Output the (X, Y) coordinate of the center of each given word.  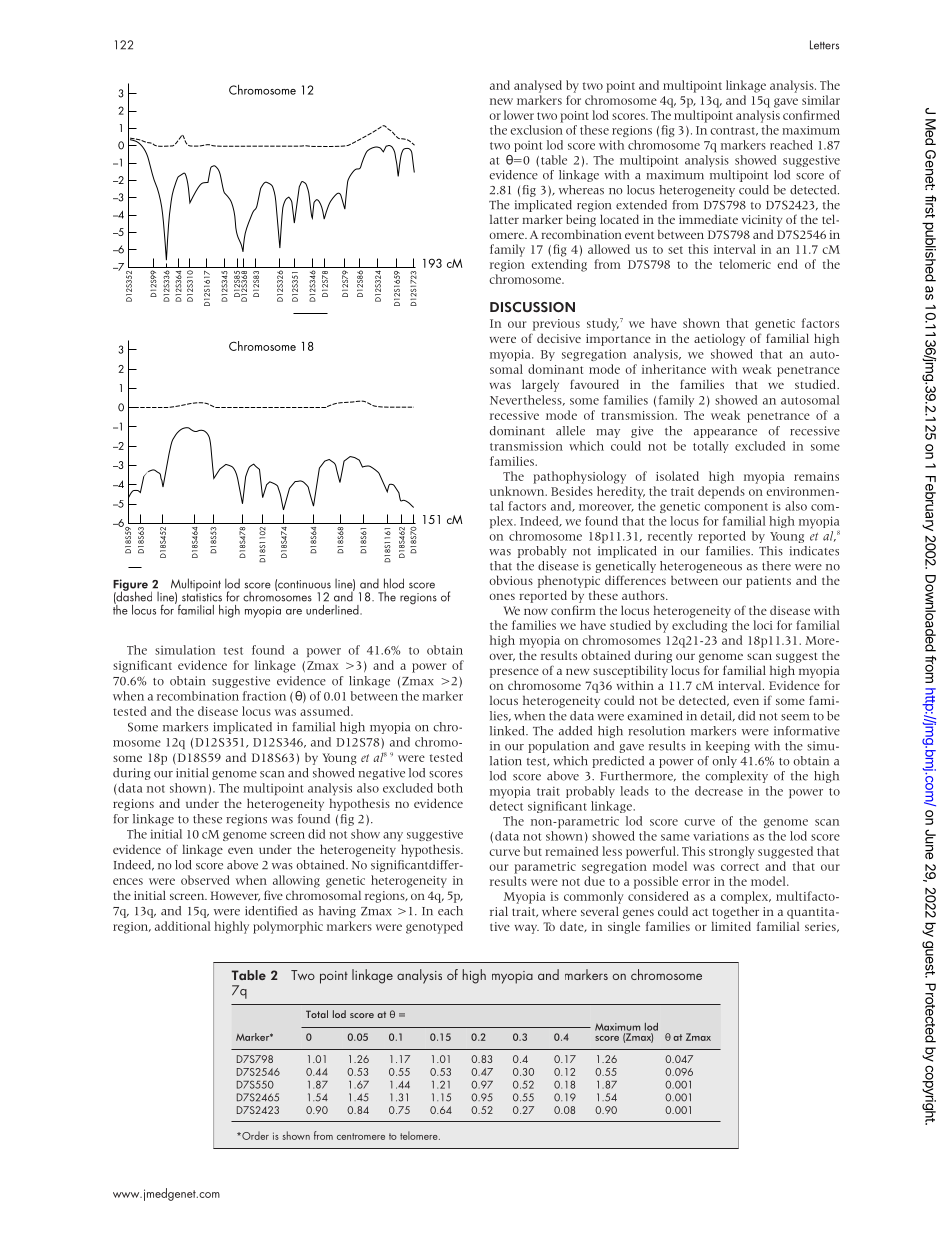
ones (502, 596)
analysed (538, 86)
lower (519, 115)
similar (821, 100)
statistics (202, 597)
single (624, 927)
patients (768, 582)
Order (254, 1135)
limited (731, 926)
